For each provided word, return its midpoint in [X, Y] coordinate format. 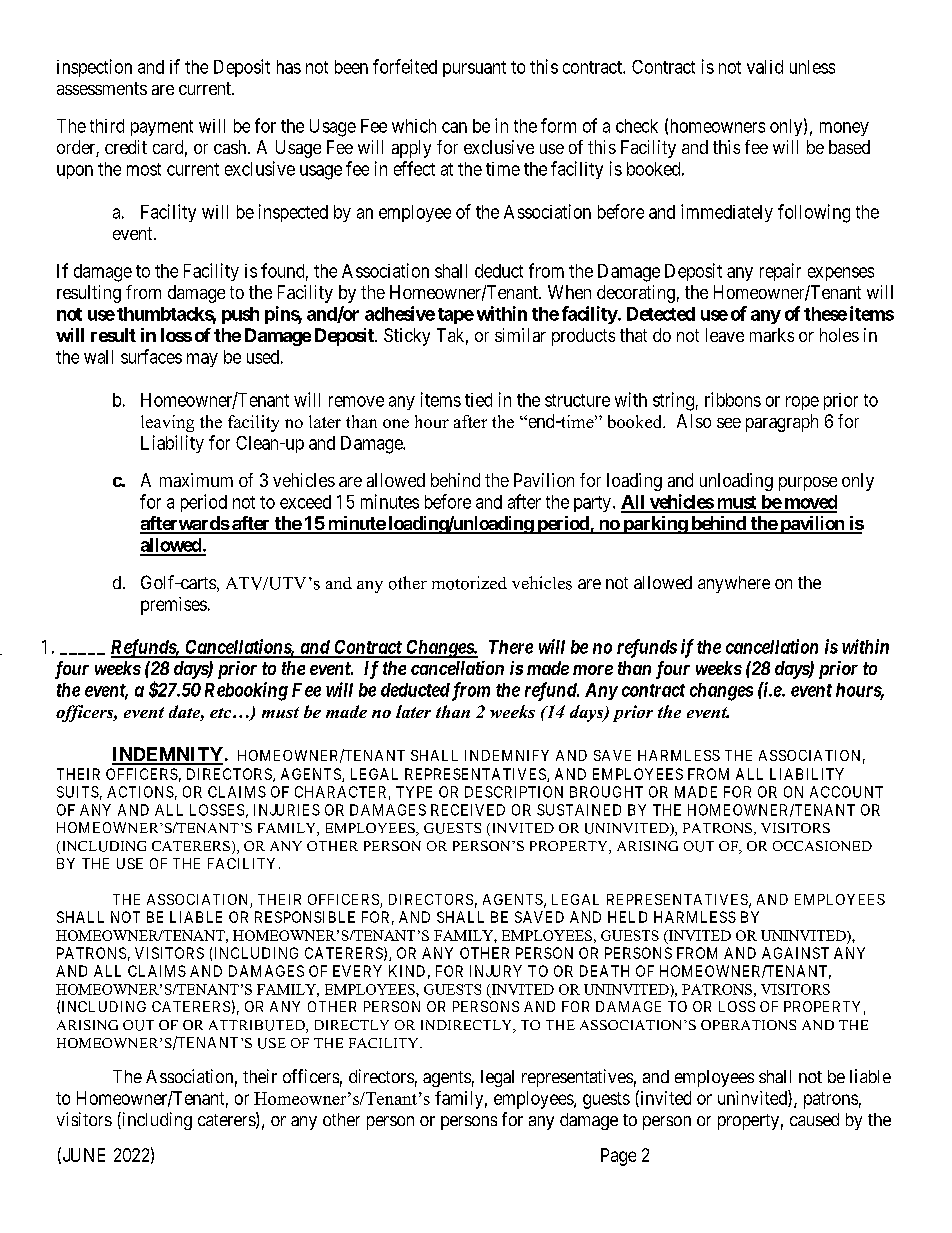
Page [618, 1157]
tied [478, 400]
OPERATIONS [748, 1025]
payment [162, 128]
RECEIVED [468, 810]
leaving [167, 423]
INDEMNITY [167, 755]
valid [765, 67]
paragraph [782, 423]
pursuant [474, 69]
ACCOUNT [846, 792]
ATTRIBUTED [258, 1026]
